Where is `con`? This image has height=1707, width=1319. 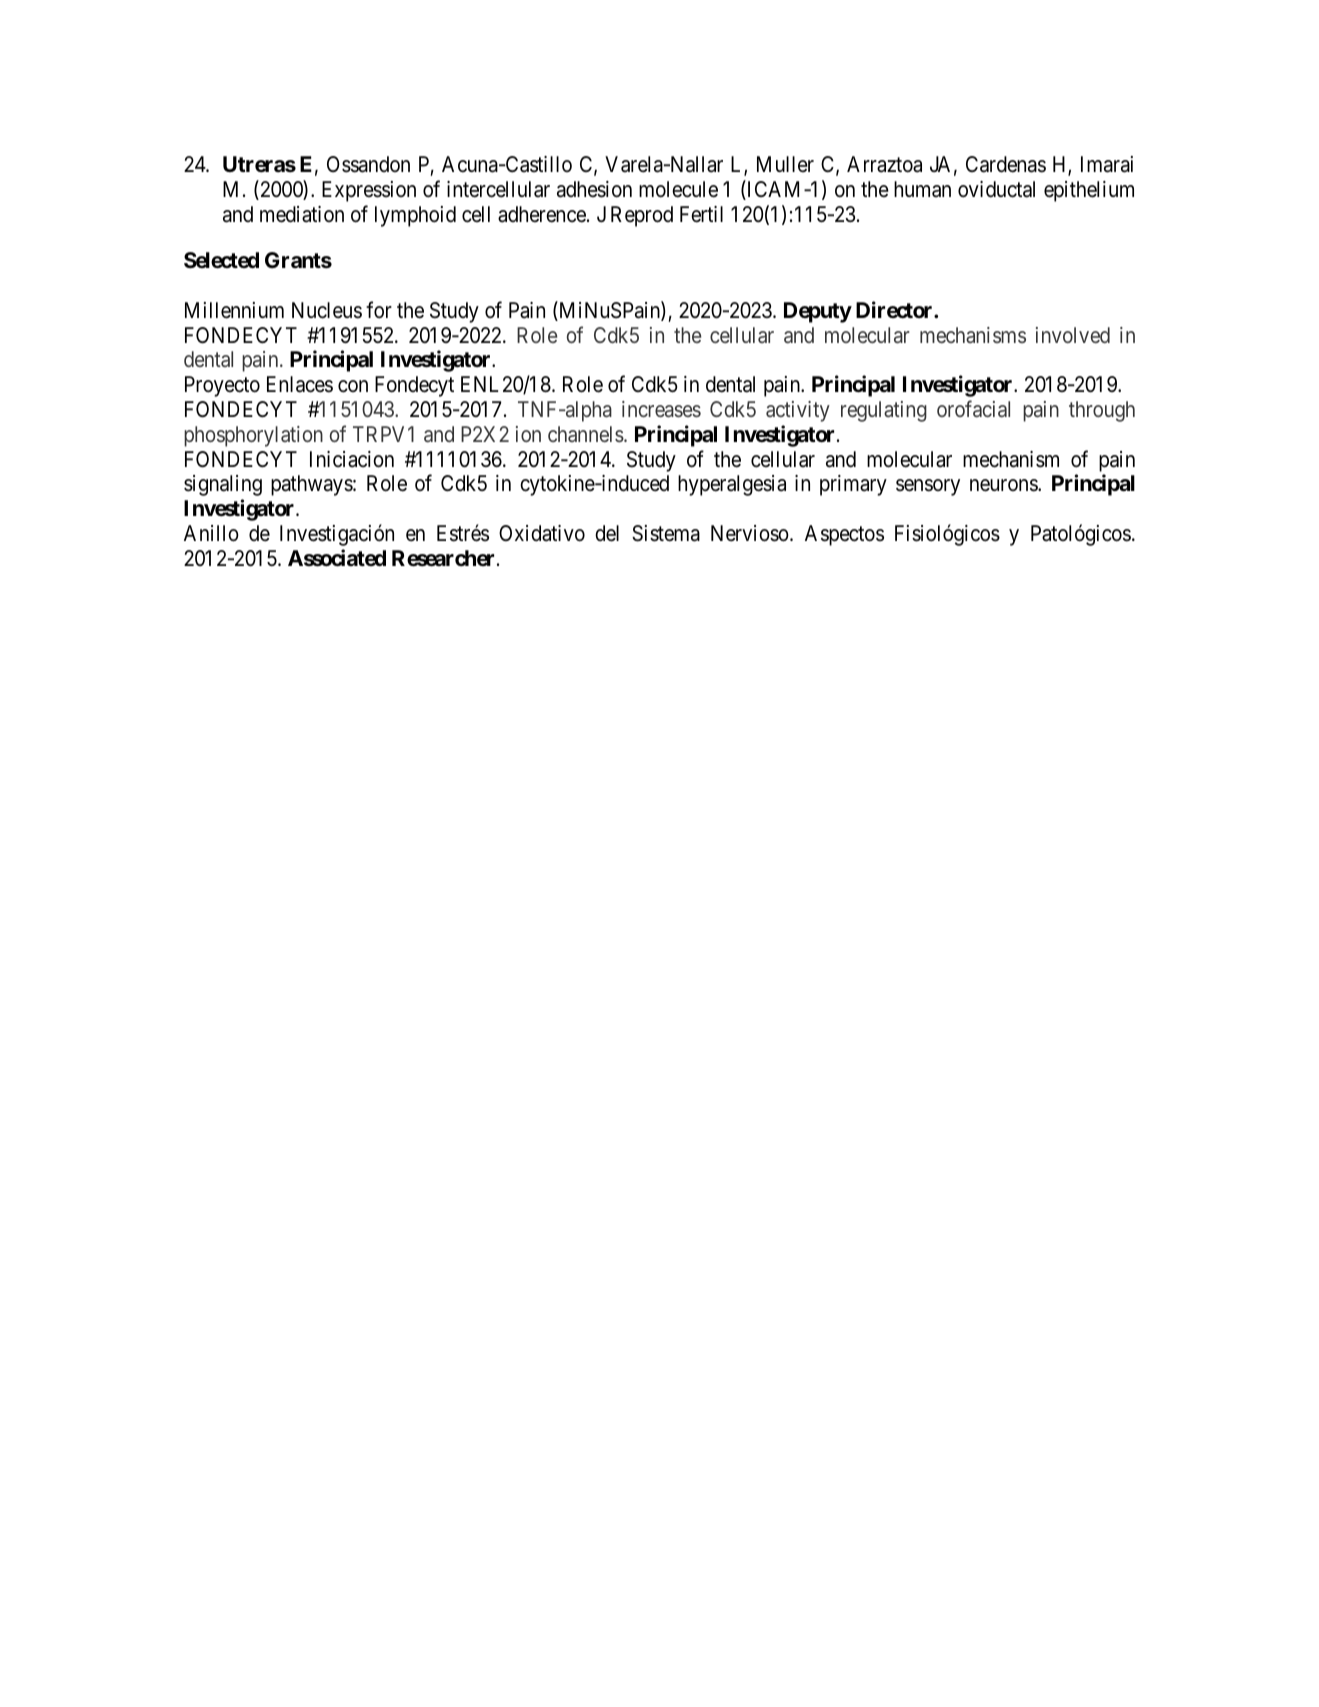
con is located at coordinates (353, 386).
